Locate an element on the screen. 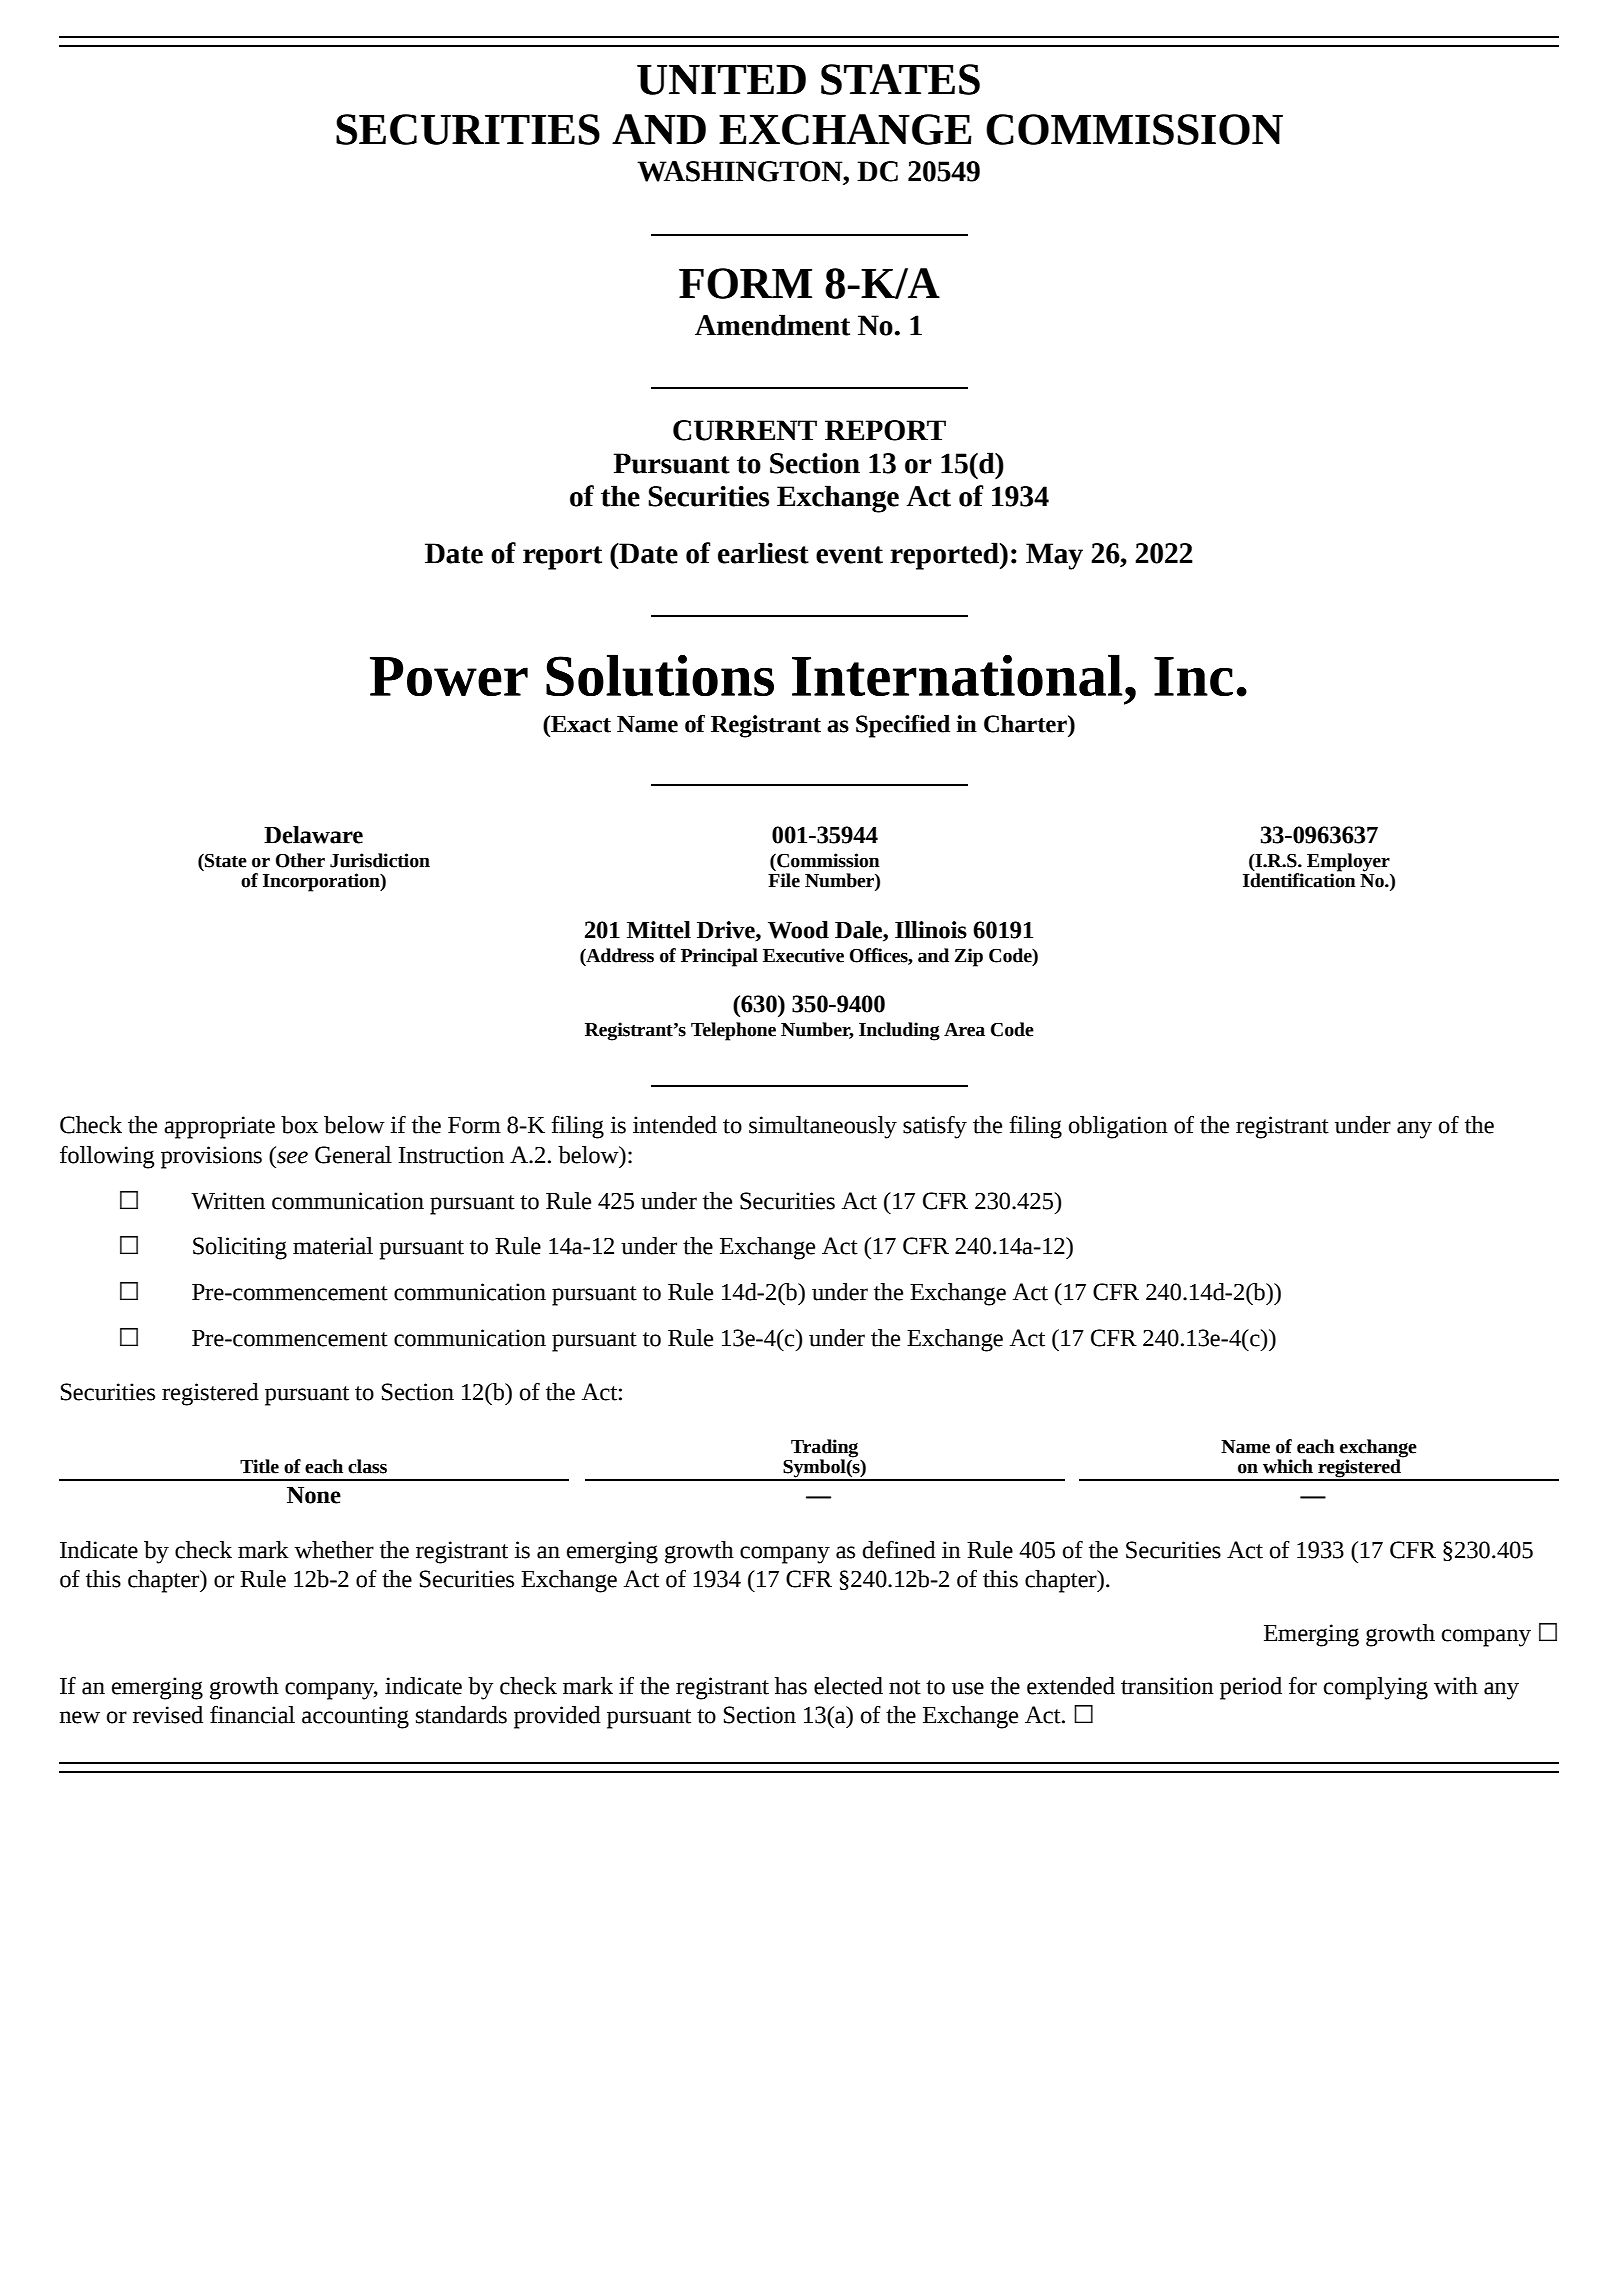 Image resolution: width=1620 pixels, height=2293 pixels. Other is located at coordinates (300, 860).
